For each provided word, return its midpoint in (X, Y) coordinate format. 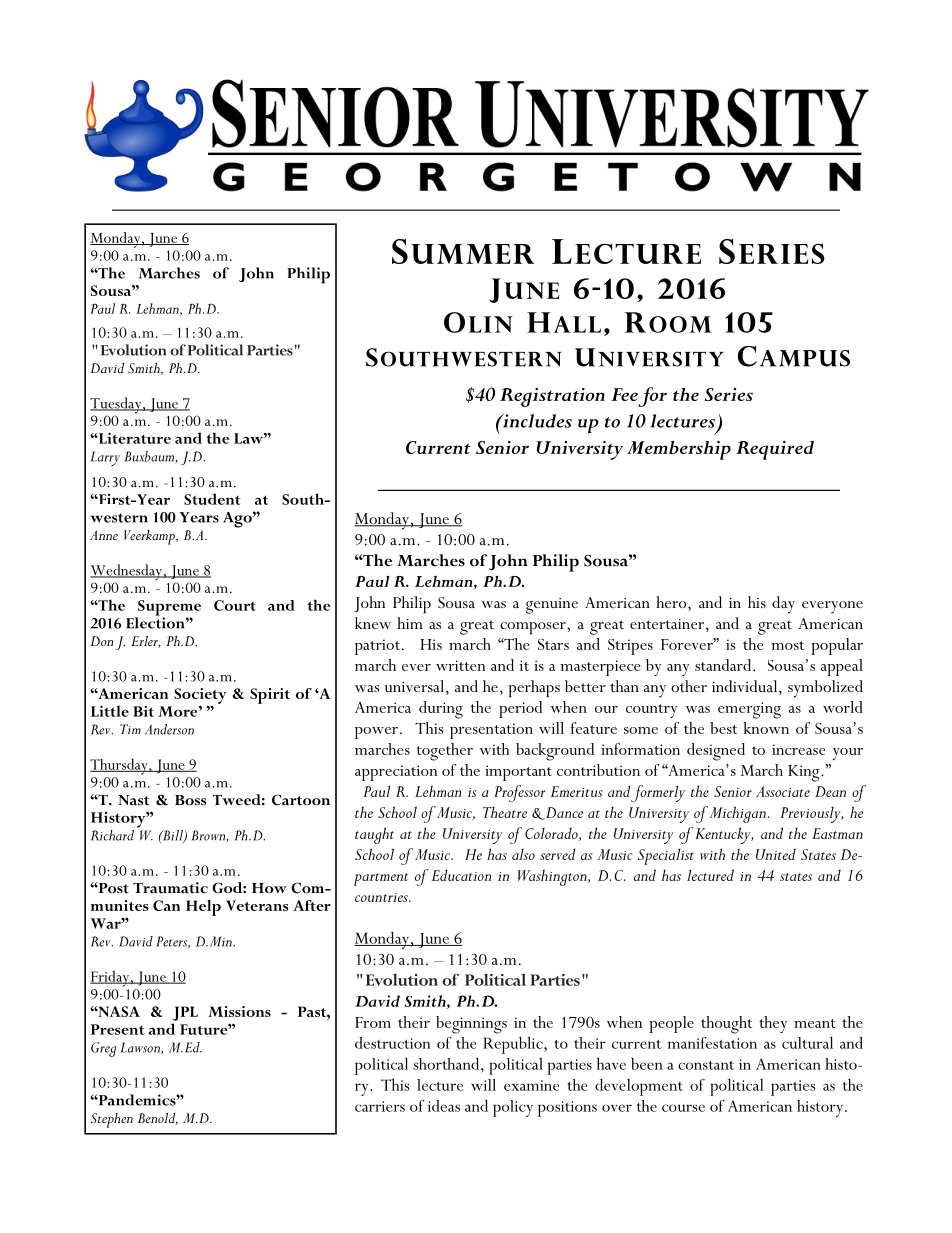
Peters (173, 942)
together (444, 752)
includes (536, 421)
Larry (105, 458)
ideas (444, 1106)
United (776, 854)
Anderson (169, 729)
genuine (552, 606)
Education (461, 875)
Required (775, 450)
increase (798, 749)
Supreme (168, 609)
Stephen (112, 1120)
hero (672, 602)
